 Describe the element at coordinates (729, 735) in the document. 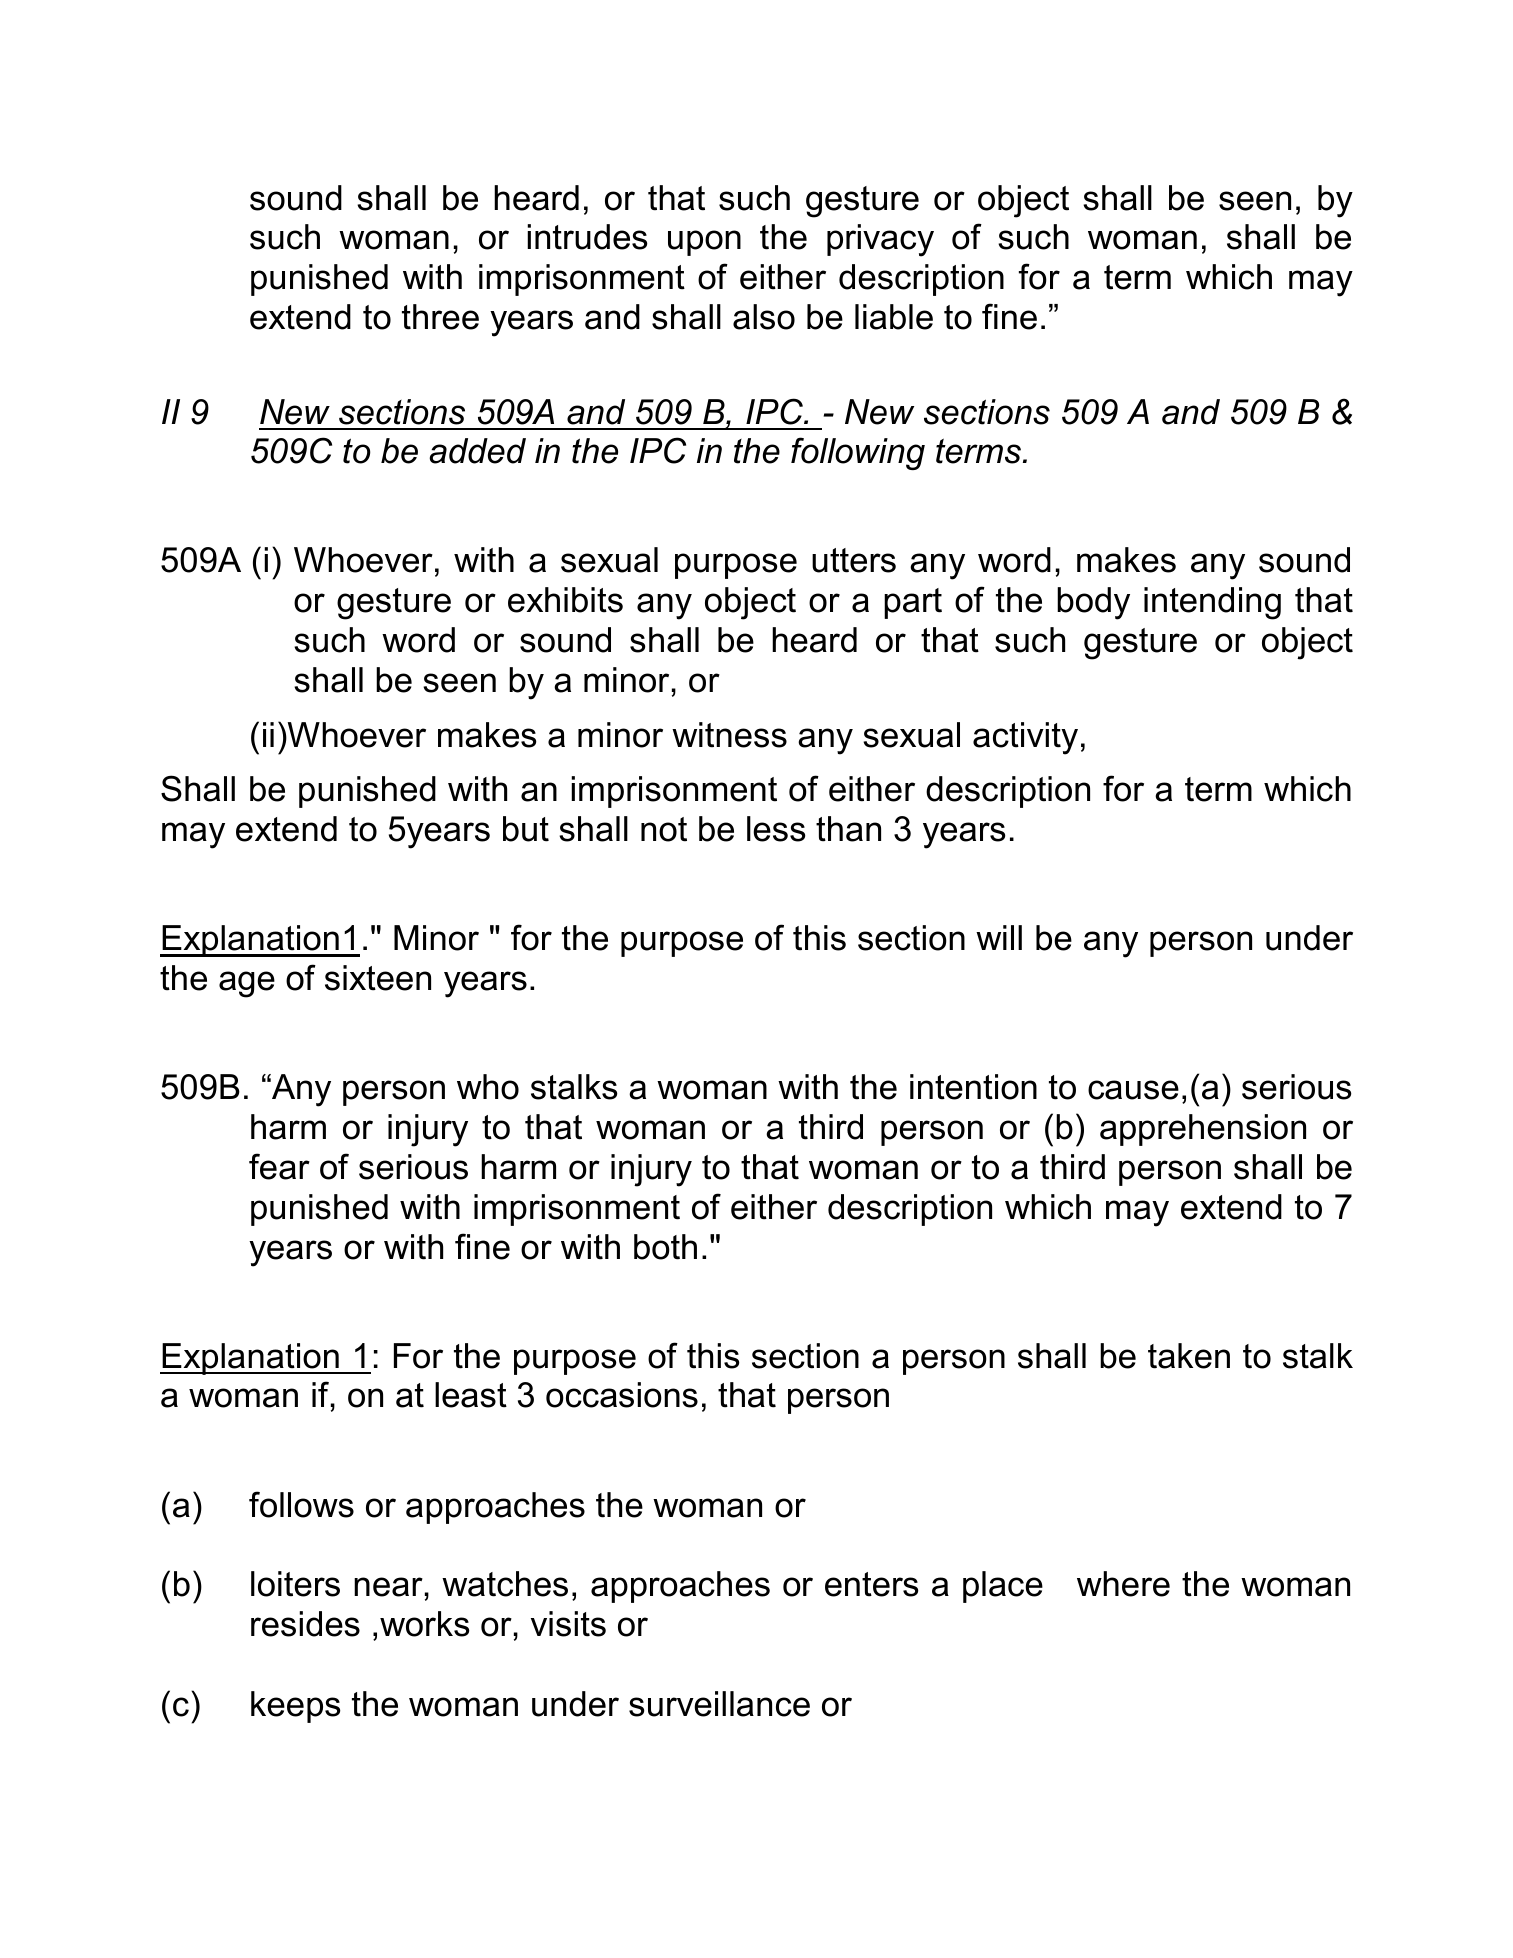

I see `witness` at that location.
